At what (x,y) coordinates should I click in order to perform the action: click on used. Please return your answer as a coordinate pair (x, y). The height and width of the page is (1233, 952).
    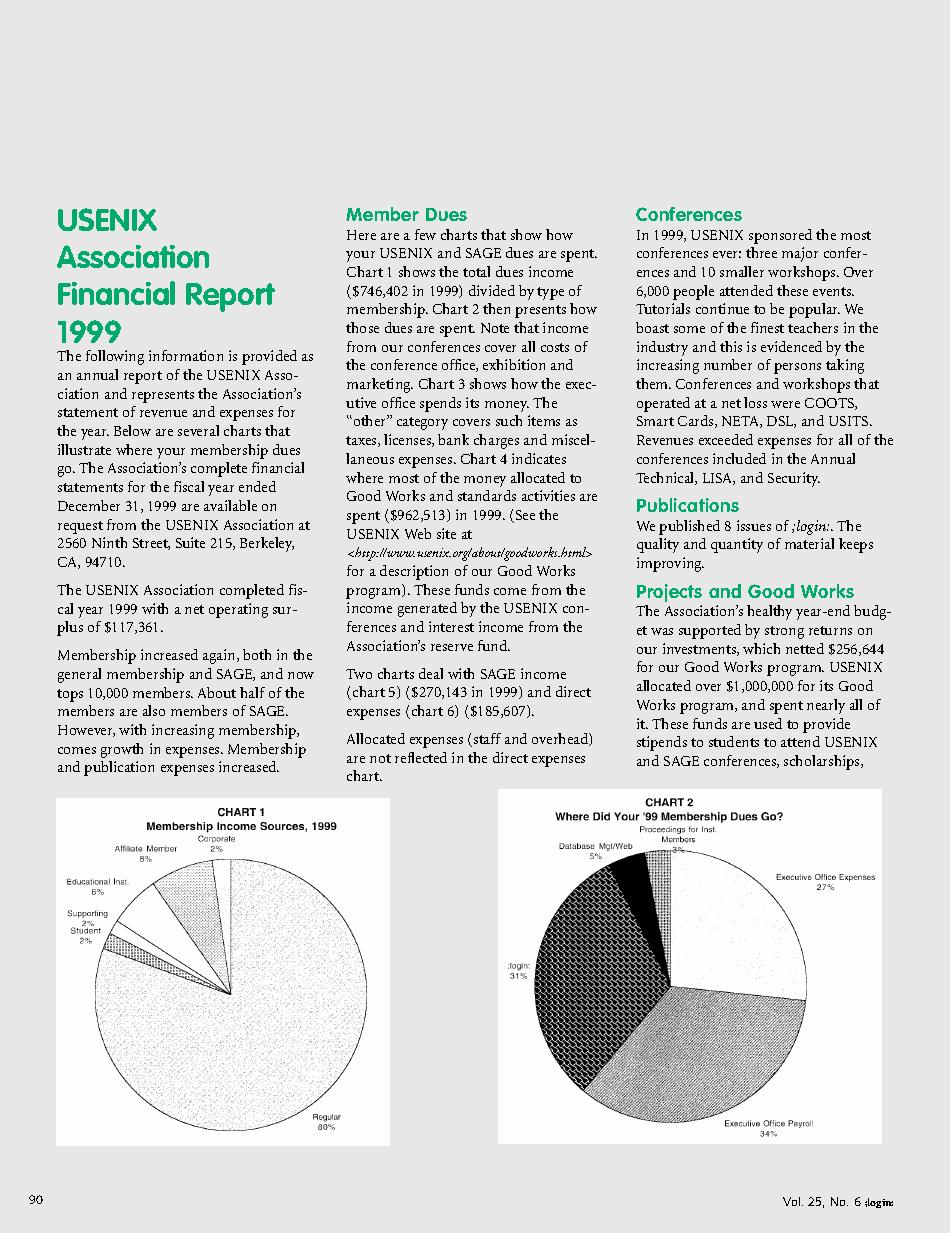
    Looking at the image, I should click on (768, 723).
